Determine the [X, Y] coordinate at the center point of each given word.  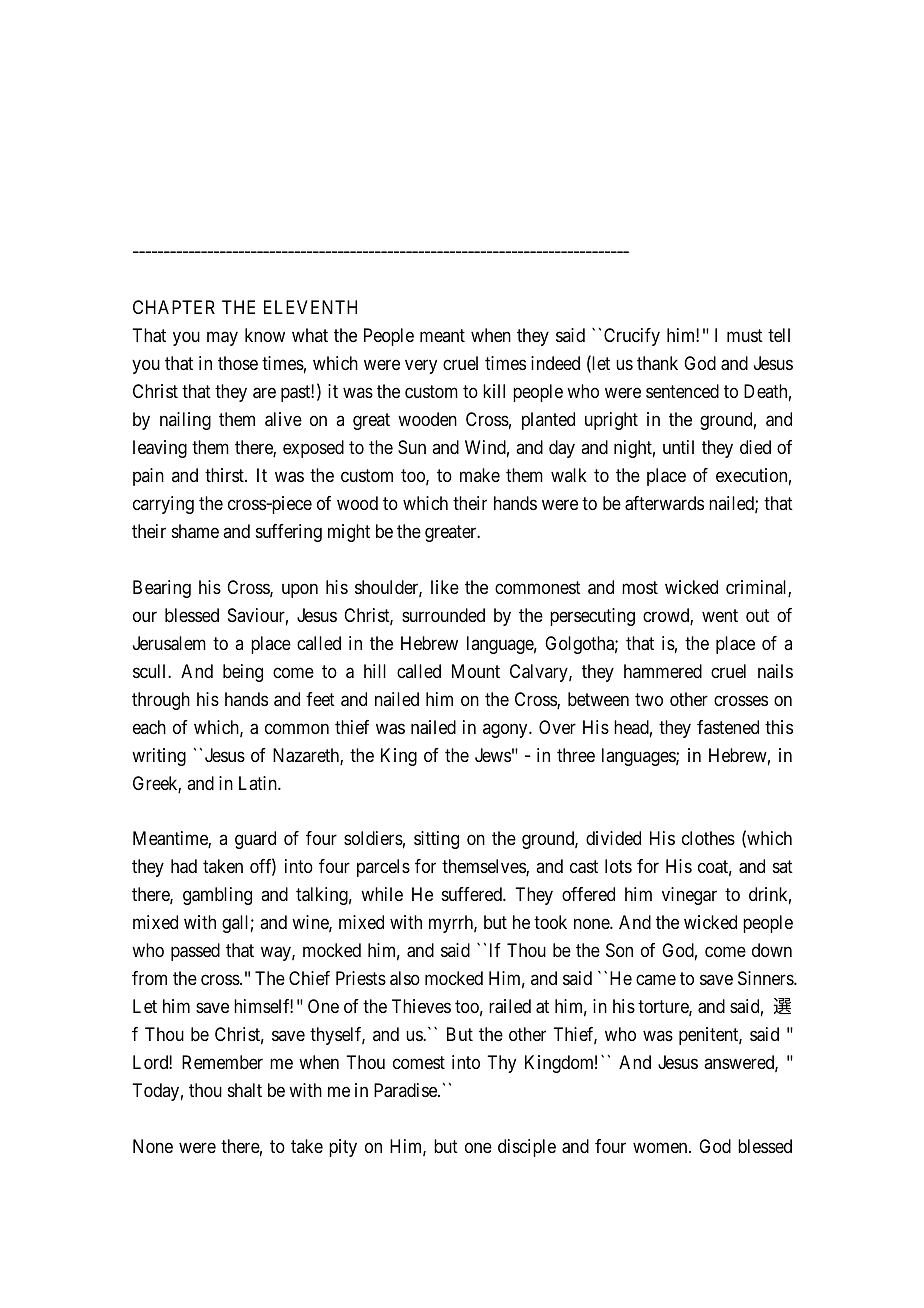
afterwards [664, 503]
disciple [527, 1148]
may [222, 339]
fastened [728, 727]
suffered [473, 894]
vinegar [689, 896]
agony [506, 730]
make [480, 475]
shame [195, 531]
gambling [217, 896]
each [149, 727]
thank [657, 363]
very [421, 367]
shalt [245, 1090]
